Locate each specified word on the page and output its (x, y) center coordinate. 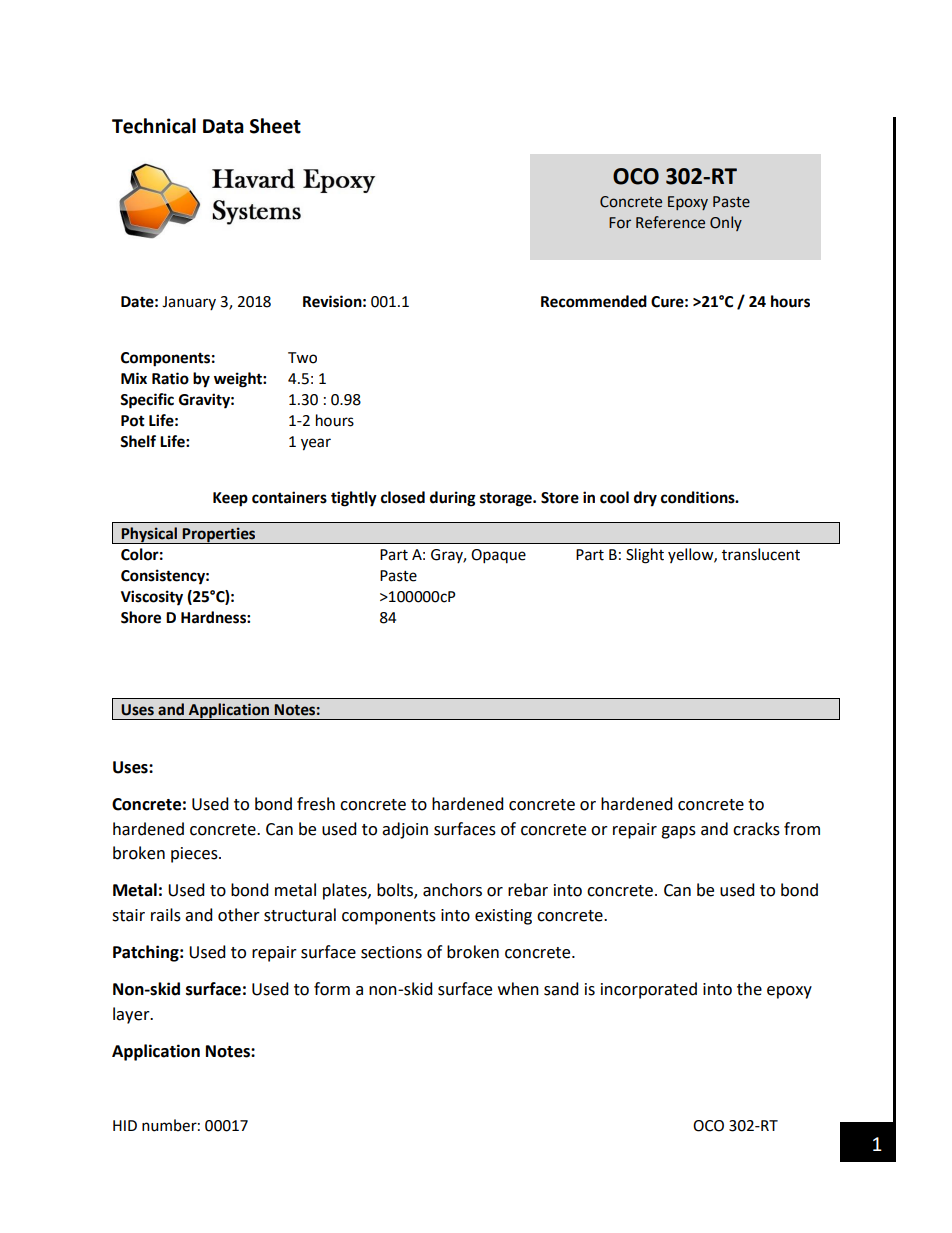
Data (223, 126)
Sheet (275, 126)
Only (726, 223)
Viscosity (152, 598)
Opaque (498, 556)
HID (125, 1125)
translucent (761, 554)
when (518, 989)
